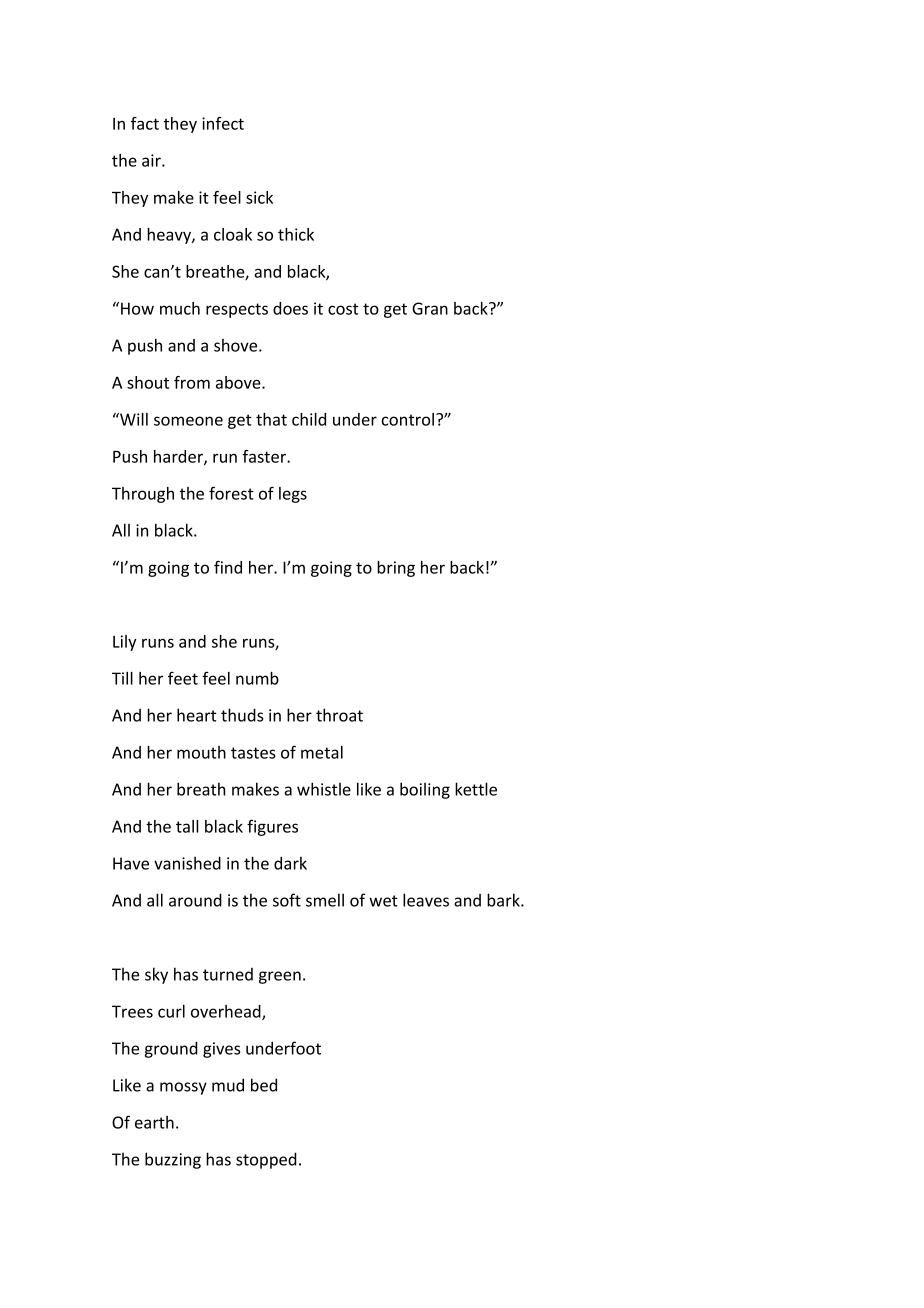 The height and width of the screenshot is (1308, 924). Describe the element at coordinates (339, 715) in the screenshot. I see `throat` at that location.
